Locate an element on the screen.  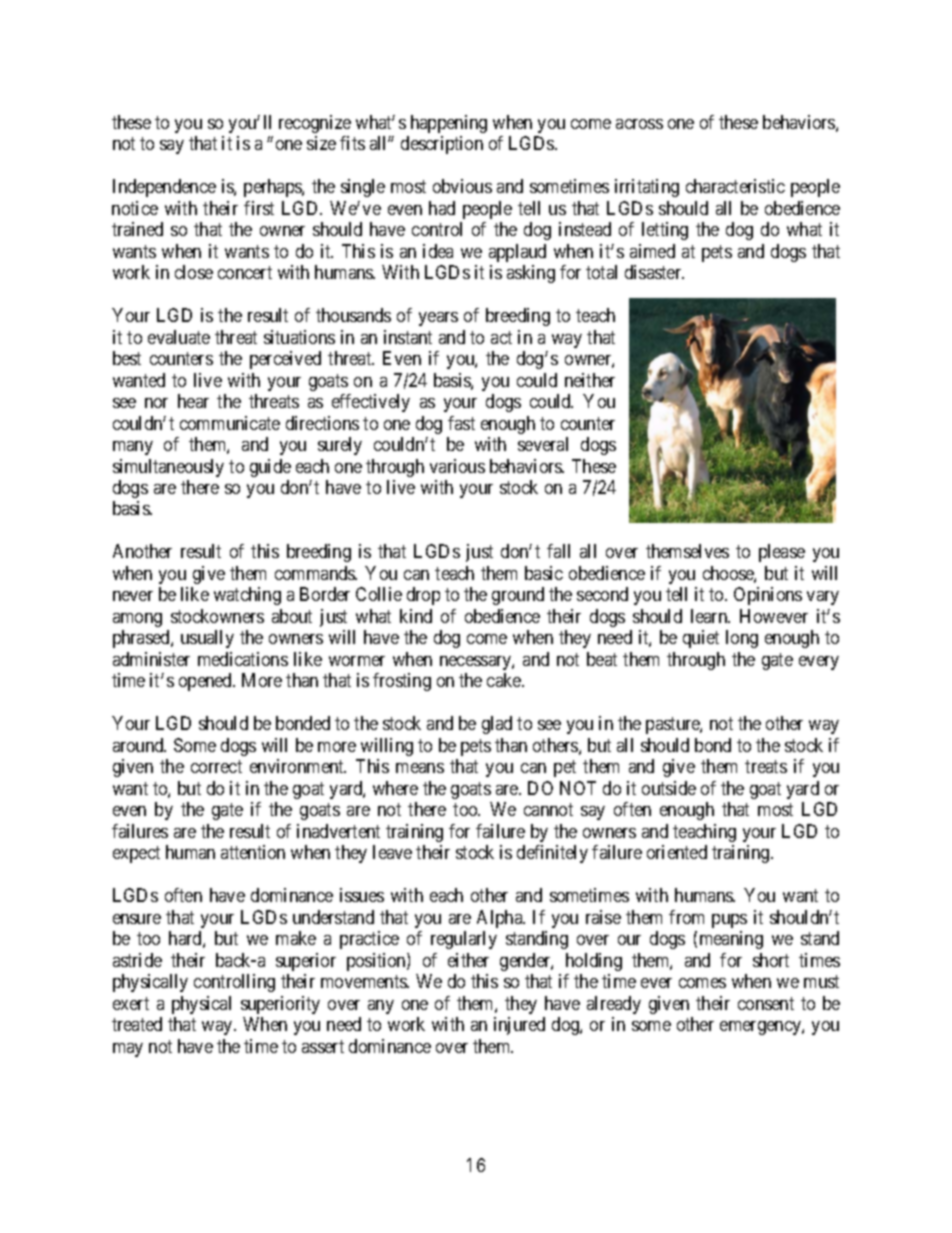
description is located at coordinates (442, 145).
